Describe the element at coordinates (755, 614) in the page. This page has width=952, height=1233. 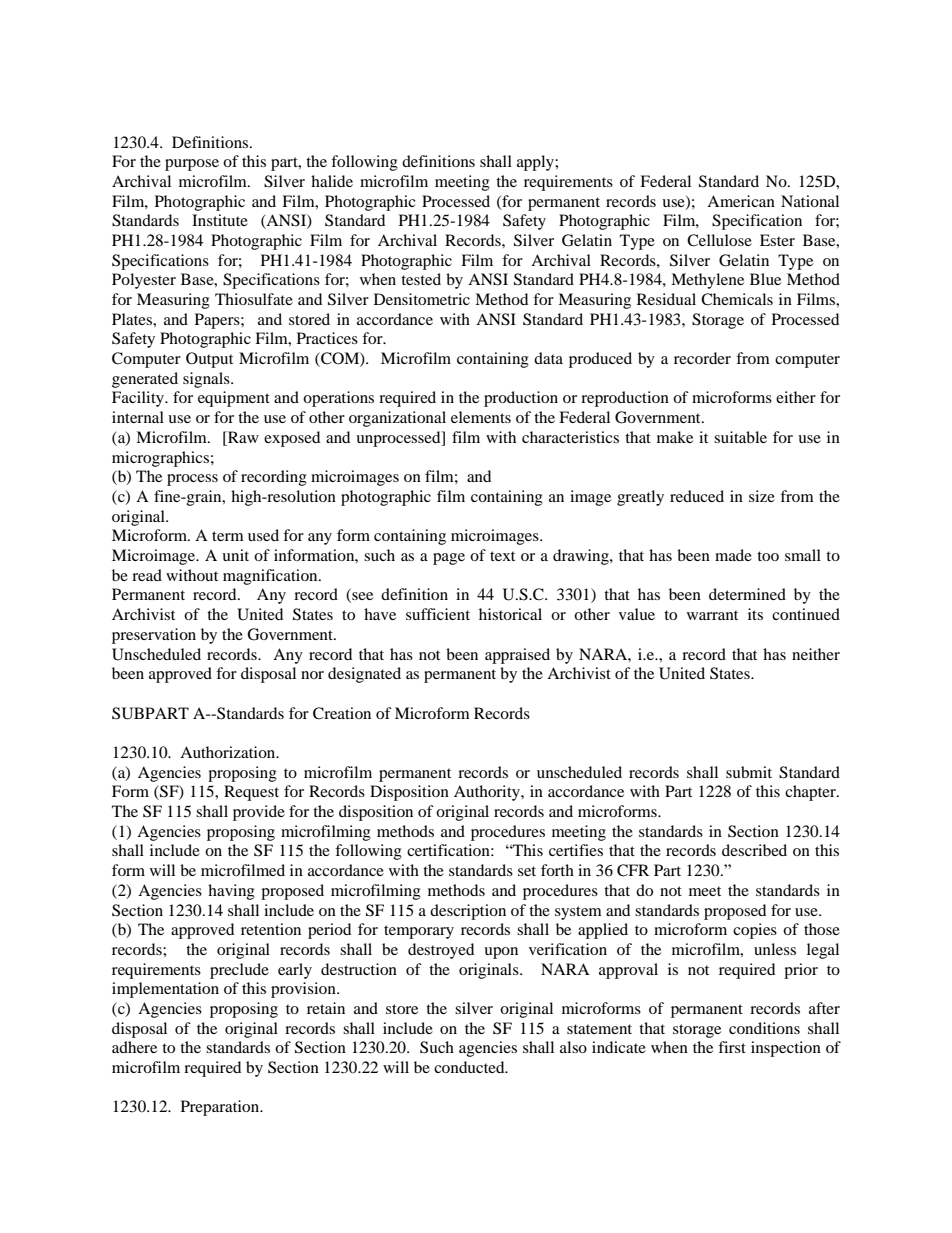
I see `its` at that location.
